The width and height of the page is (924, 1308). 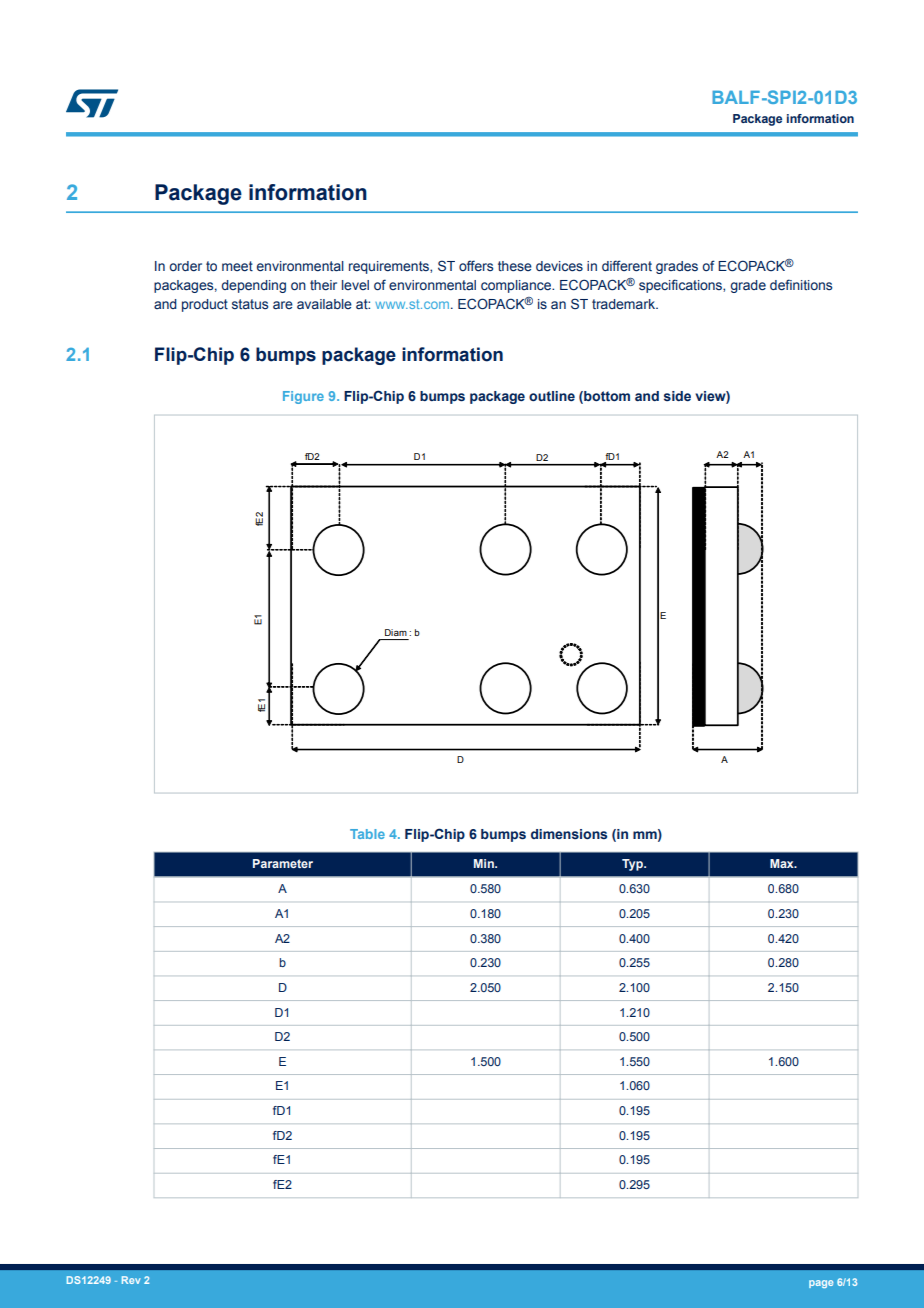 I want to click on Typ, so click(x=633, y=865).
